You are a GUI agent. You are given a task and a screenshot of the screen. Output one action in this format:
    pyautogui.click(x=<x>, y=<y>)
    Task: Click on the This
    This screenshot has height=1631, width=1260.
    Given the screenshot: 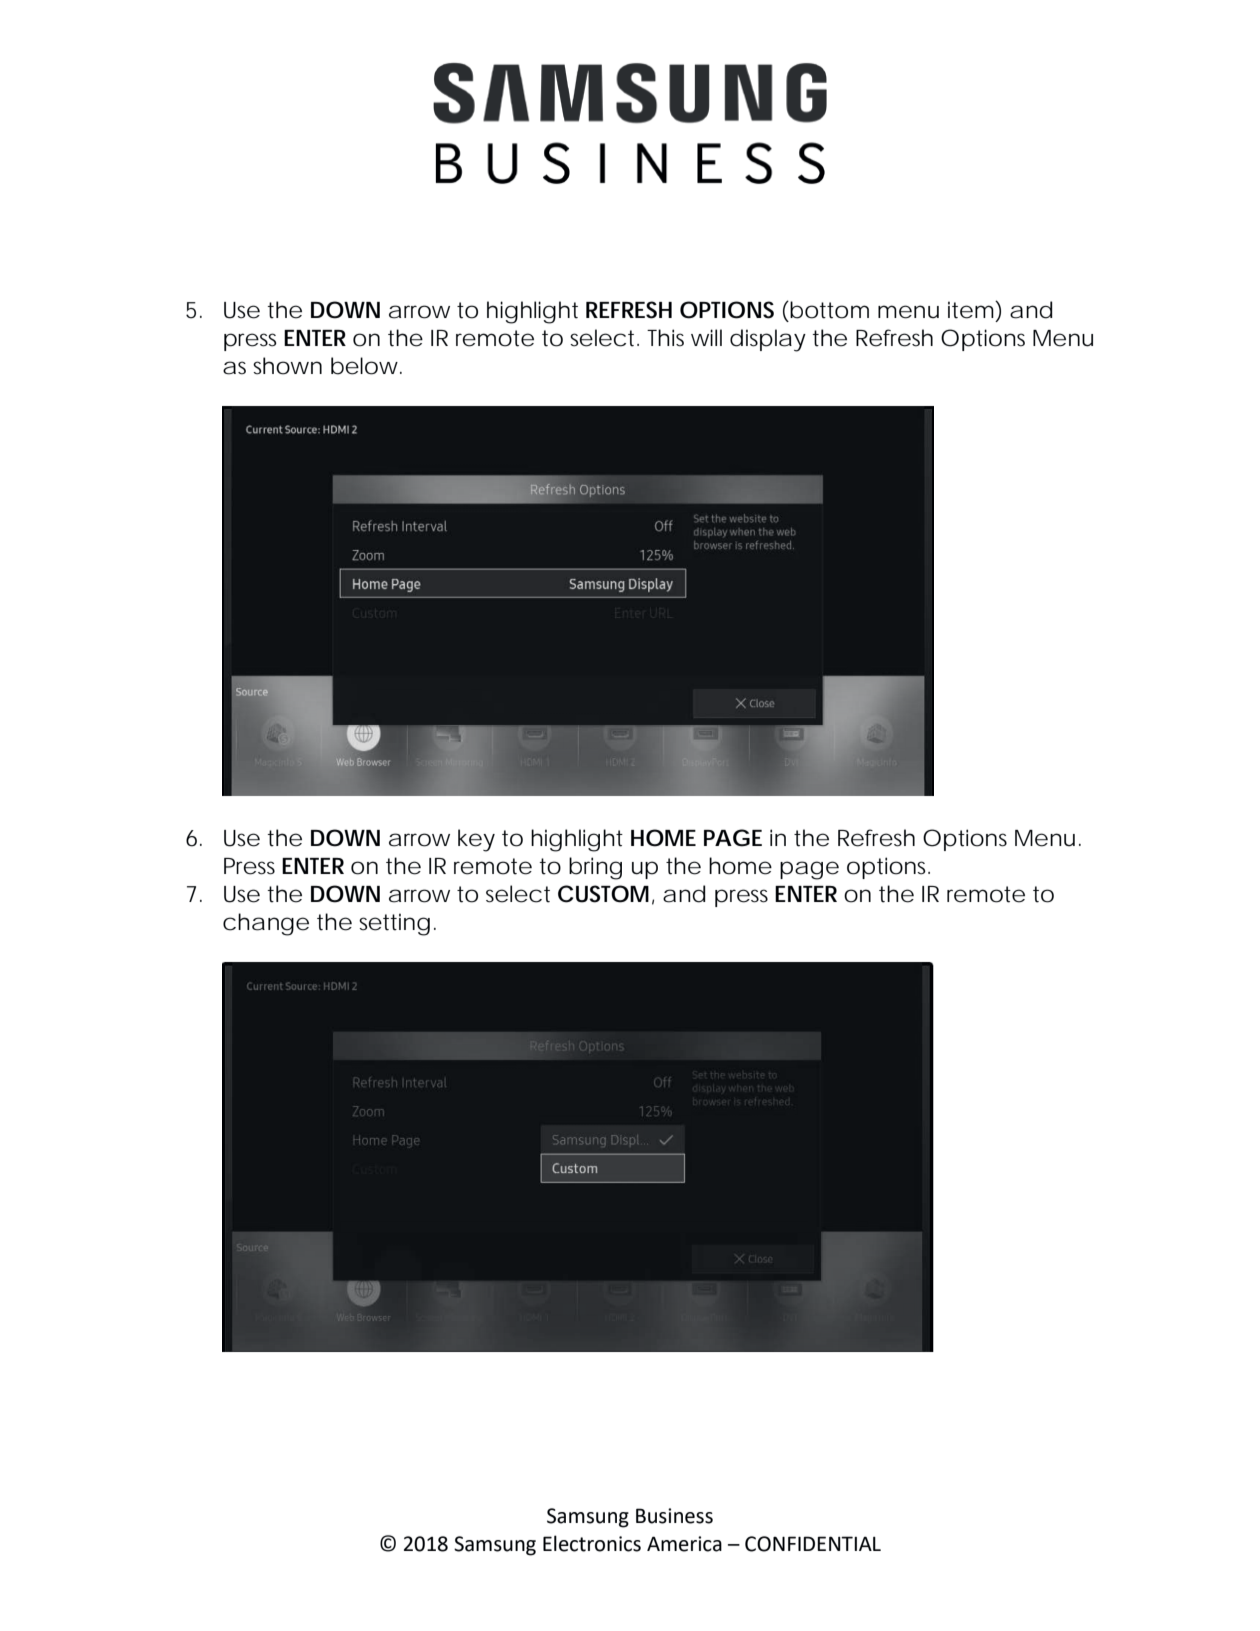 What is the action you would take?
    pyautogui.click(x=665, y=338)
